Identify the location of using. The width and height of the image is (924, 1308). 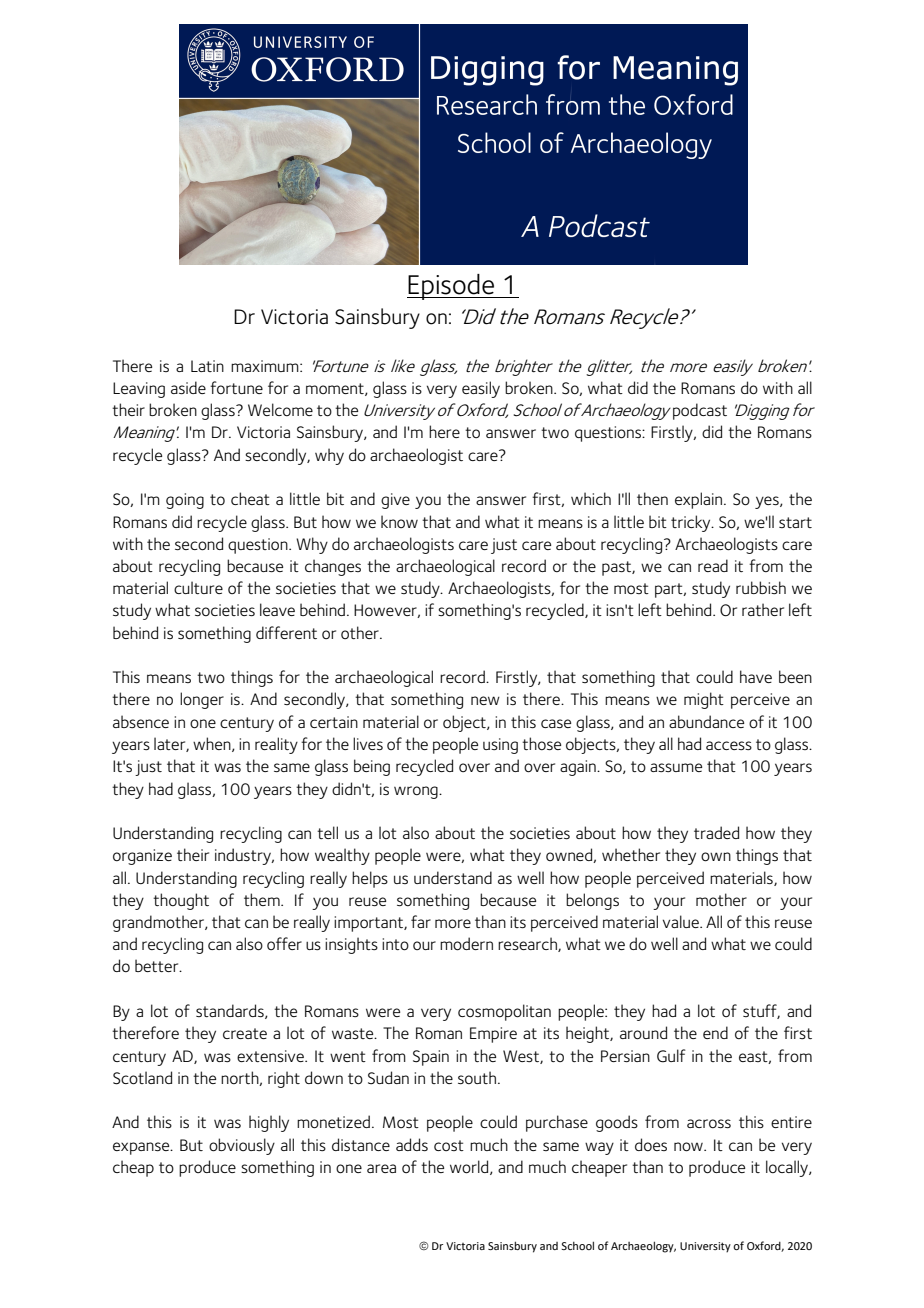
(500, 746).
